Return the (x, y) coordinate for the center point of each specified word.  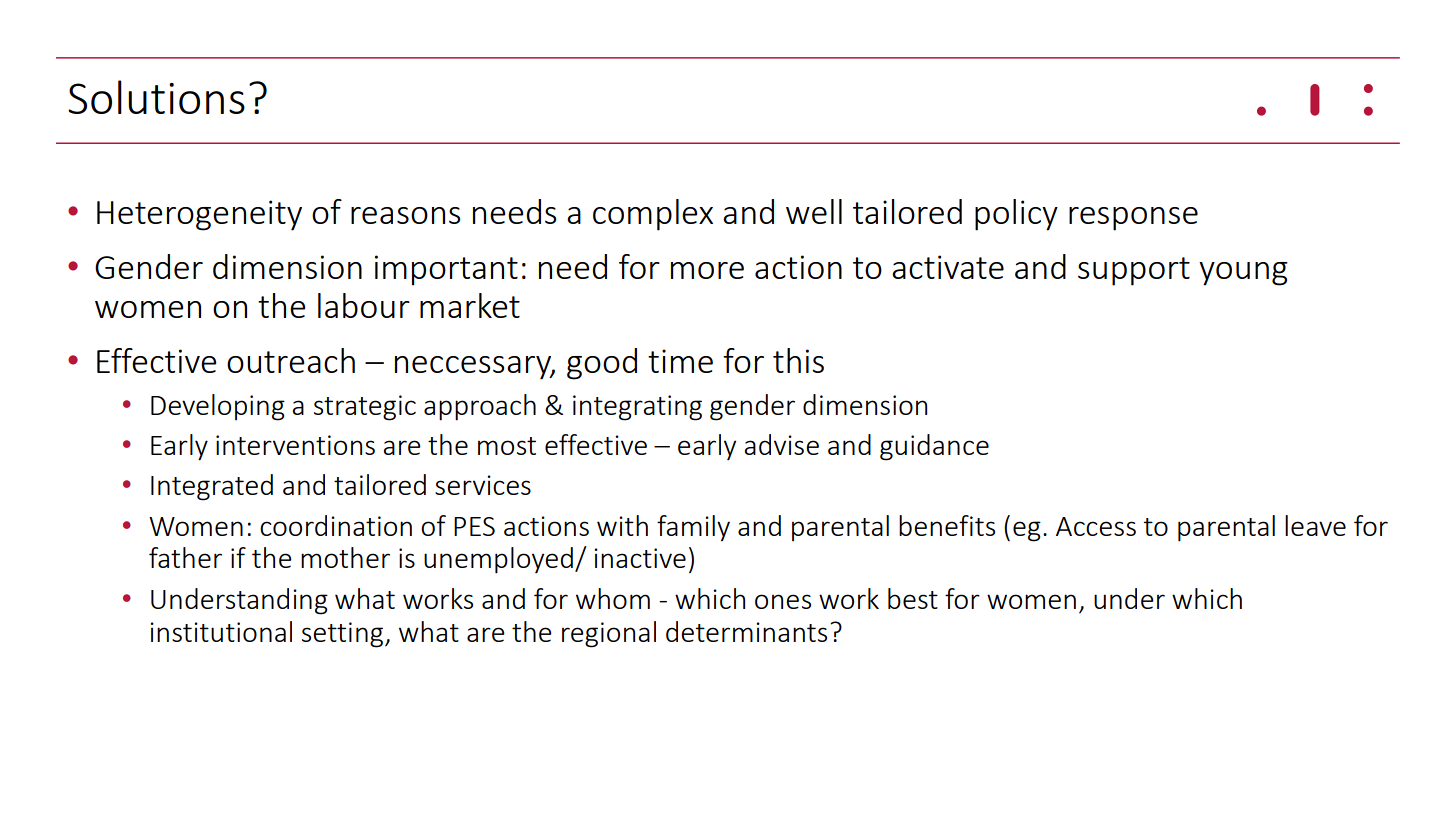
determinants (746, 631)
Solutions (156, 97)
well (814, 211)
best (913, 598)
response (1133, 219)
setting (344, 635)
